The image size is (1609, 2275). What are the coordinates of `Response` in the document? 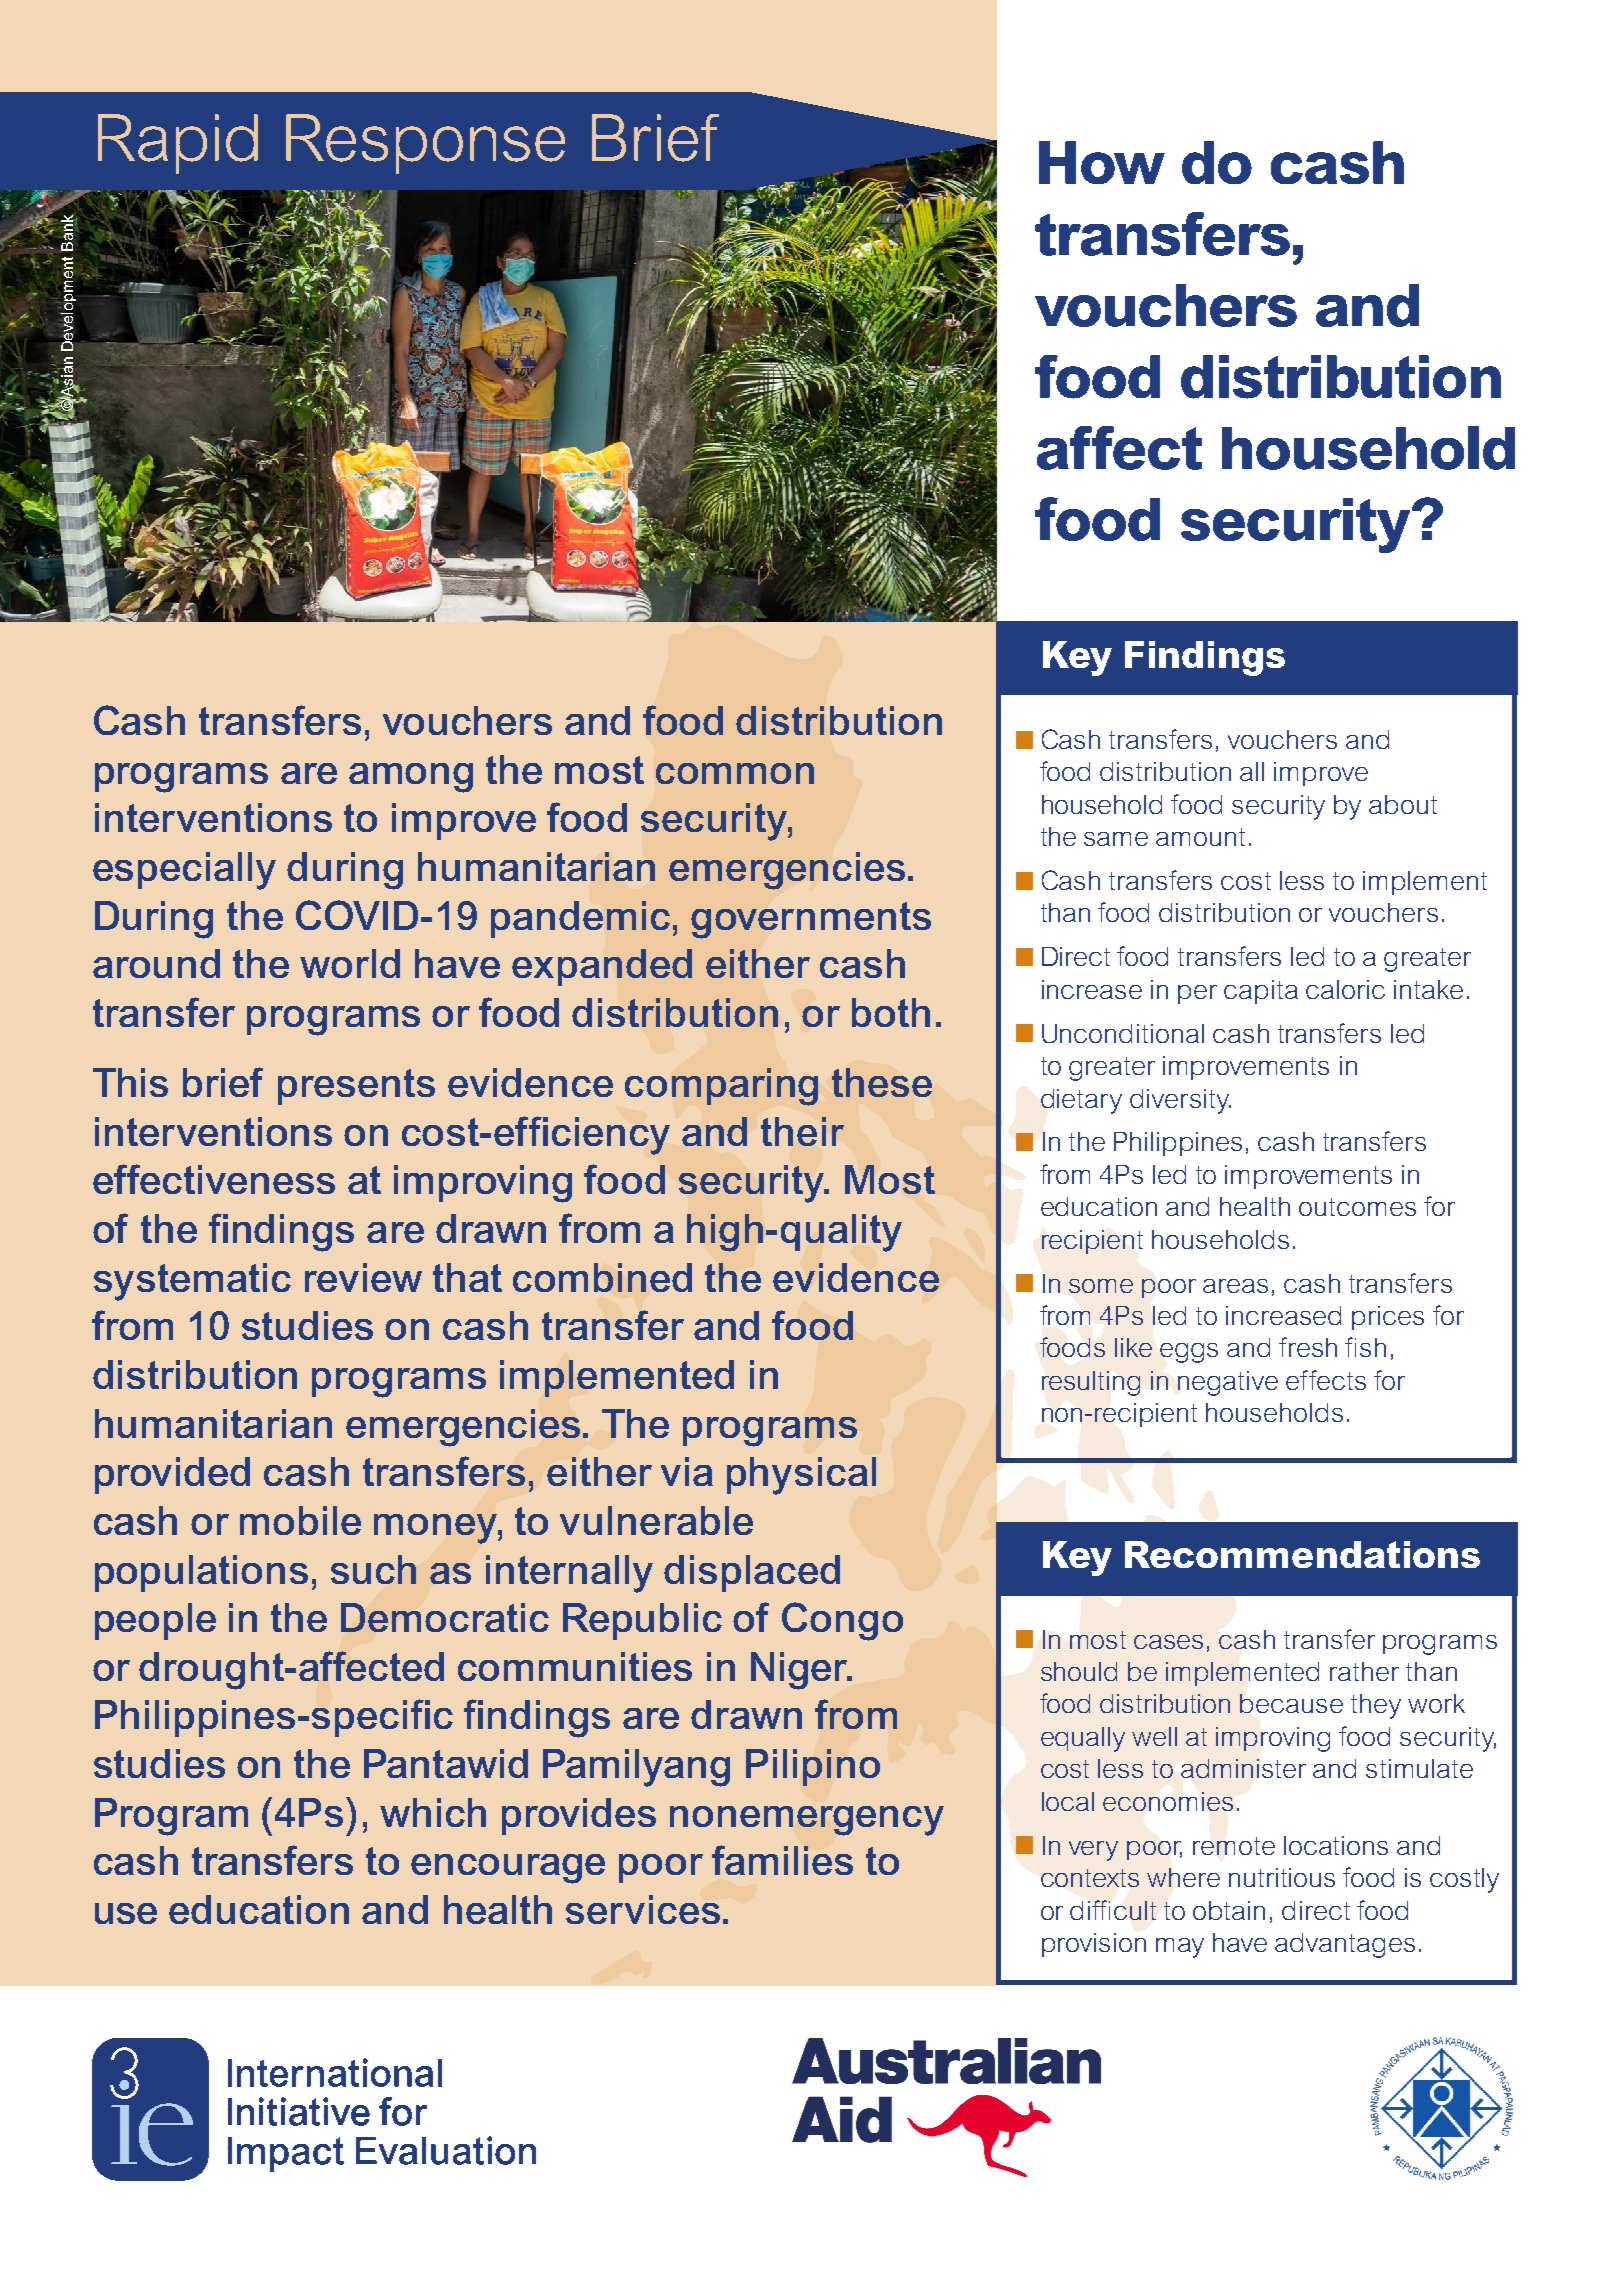 It's located at (425, 144).
